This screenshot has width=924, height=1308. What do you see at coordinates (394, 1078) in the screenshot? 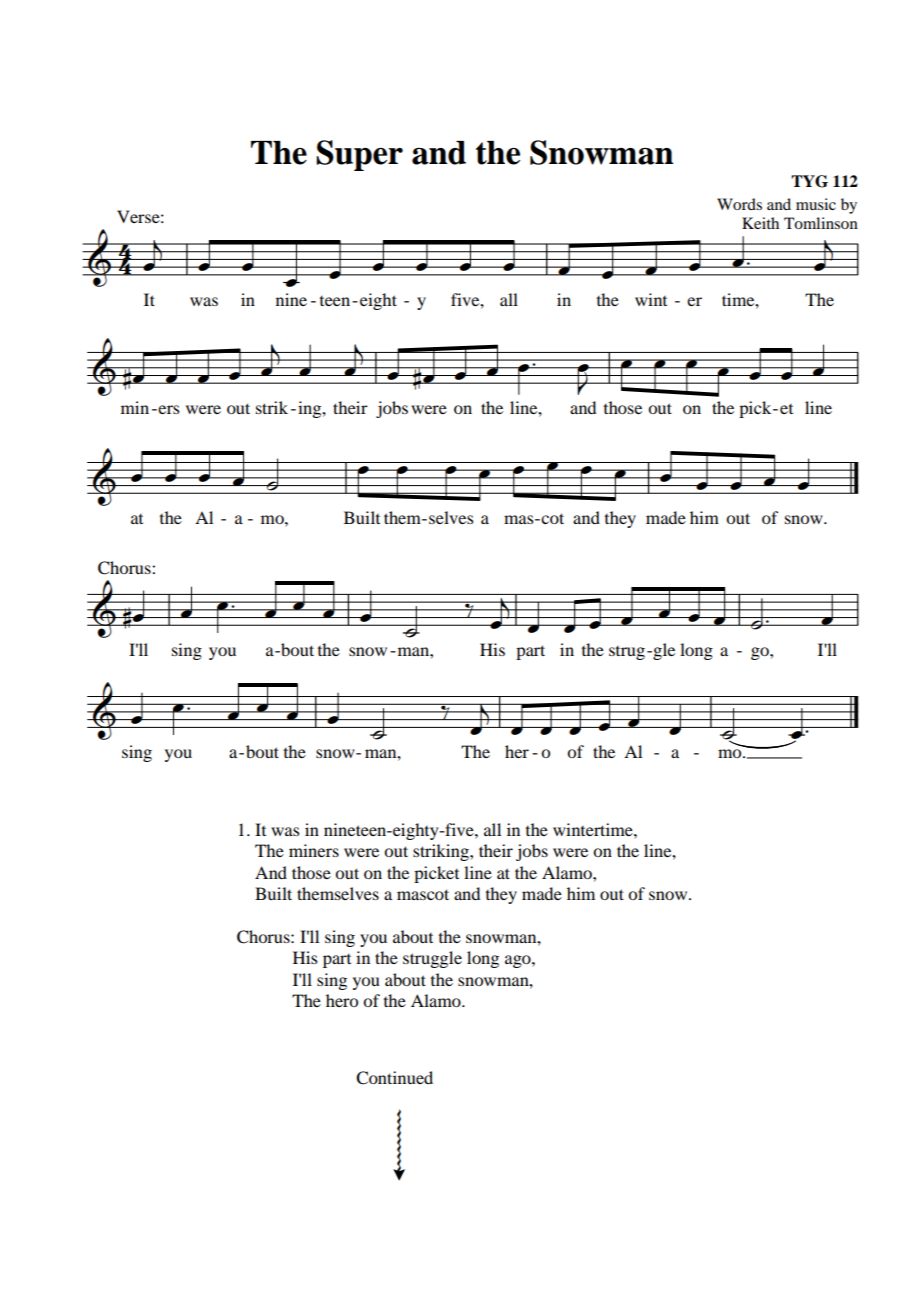
I see `Continued` at bounding box center [394, 1078].
